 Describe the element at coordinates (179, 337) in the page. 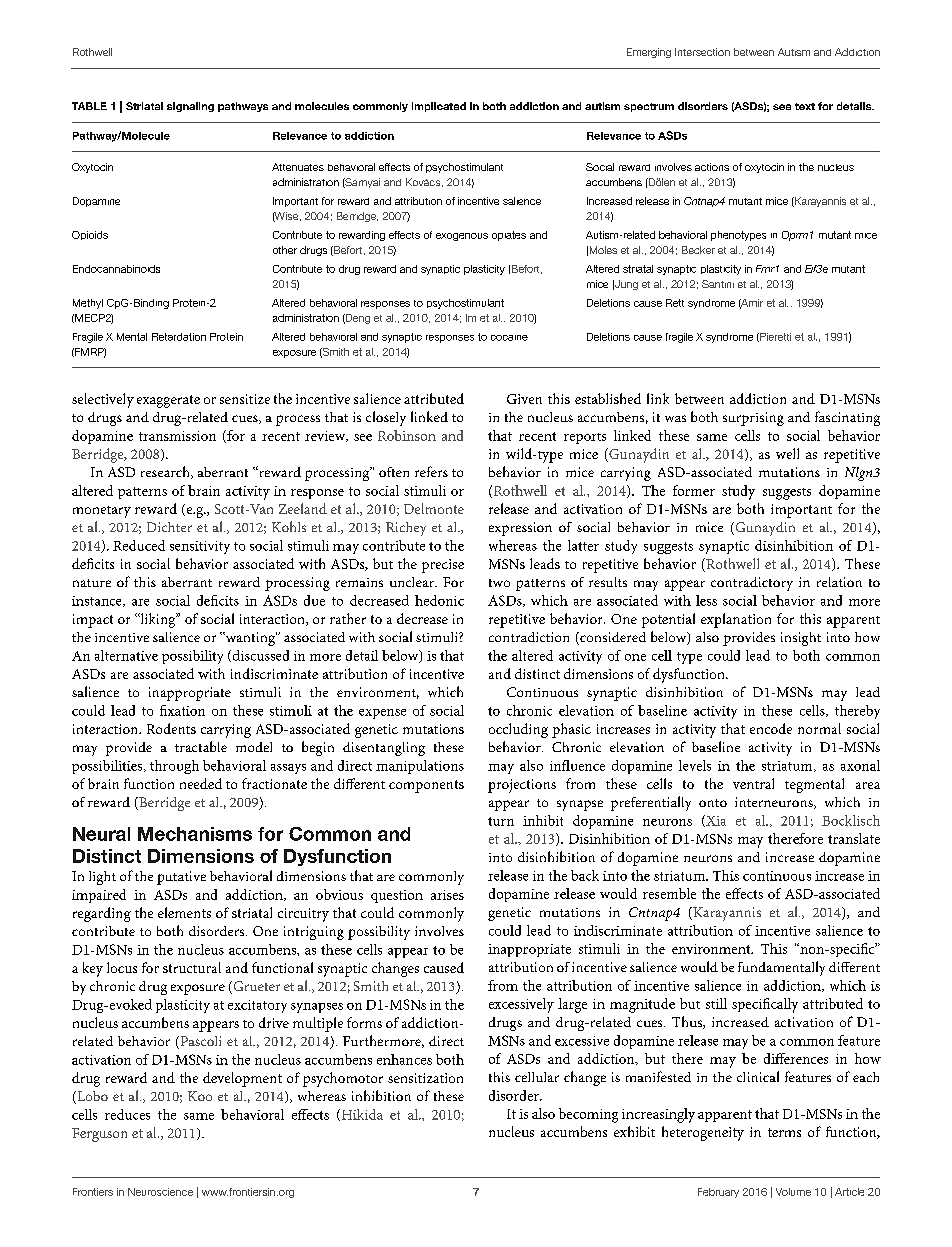

I see `Retardation` at that location.
